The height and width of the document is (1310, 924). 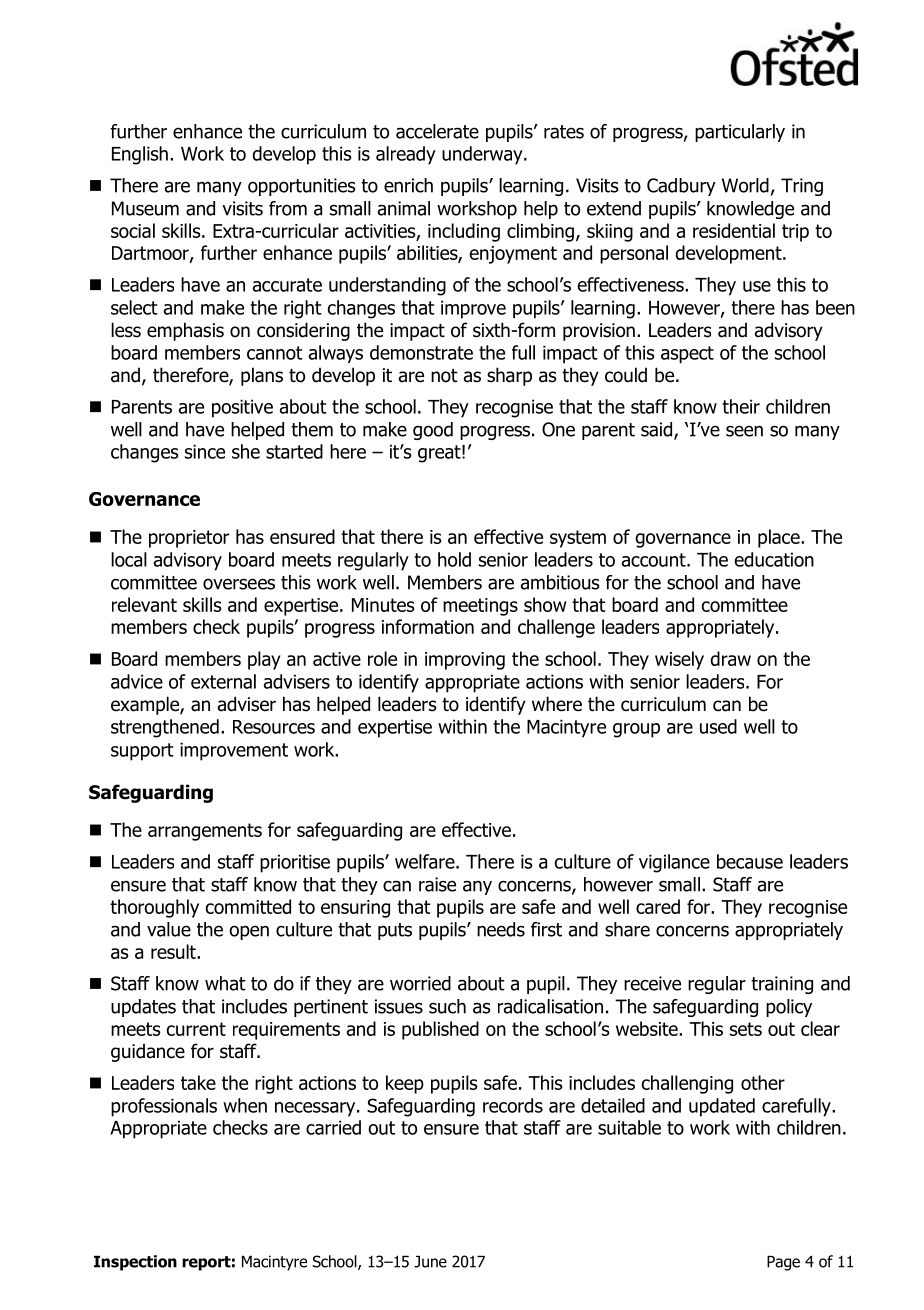 What do you see at coordinates (483, 155) in the document?
I see `underway` at bounding box center [483, 155].
